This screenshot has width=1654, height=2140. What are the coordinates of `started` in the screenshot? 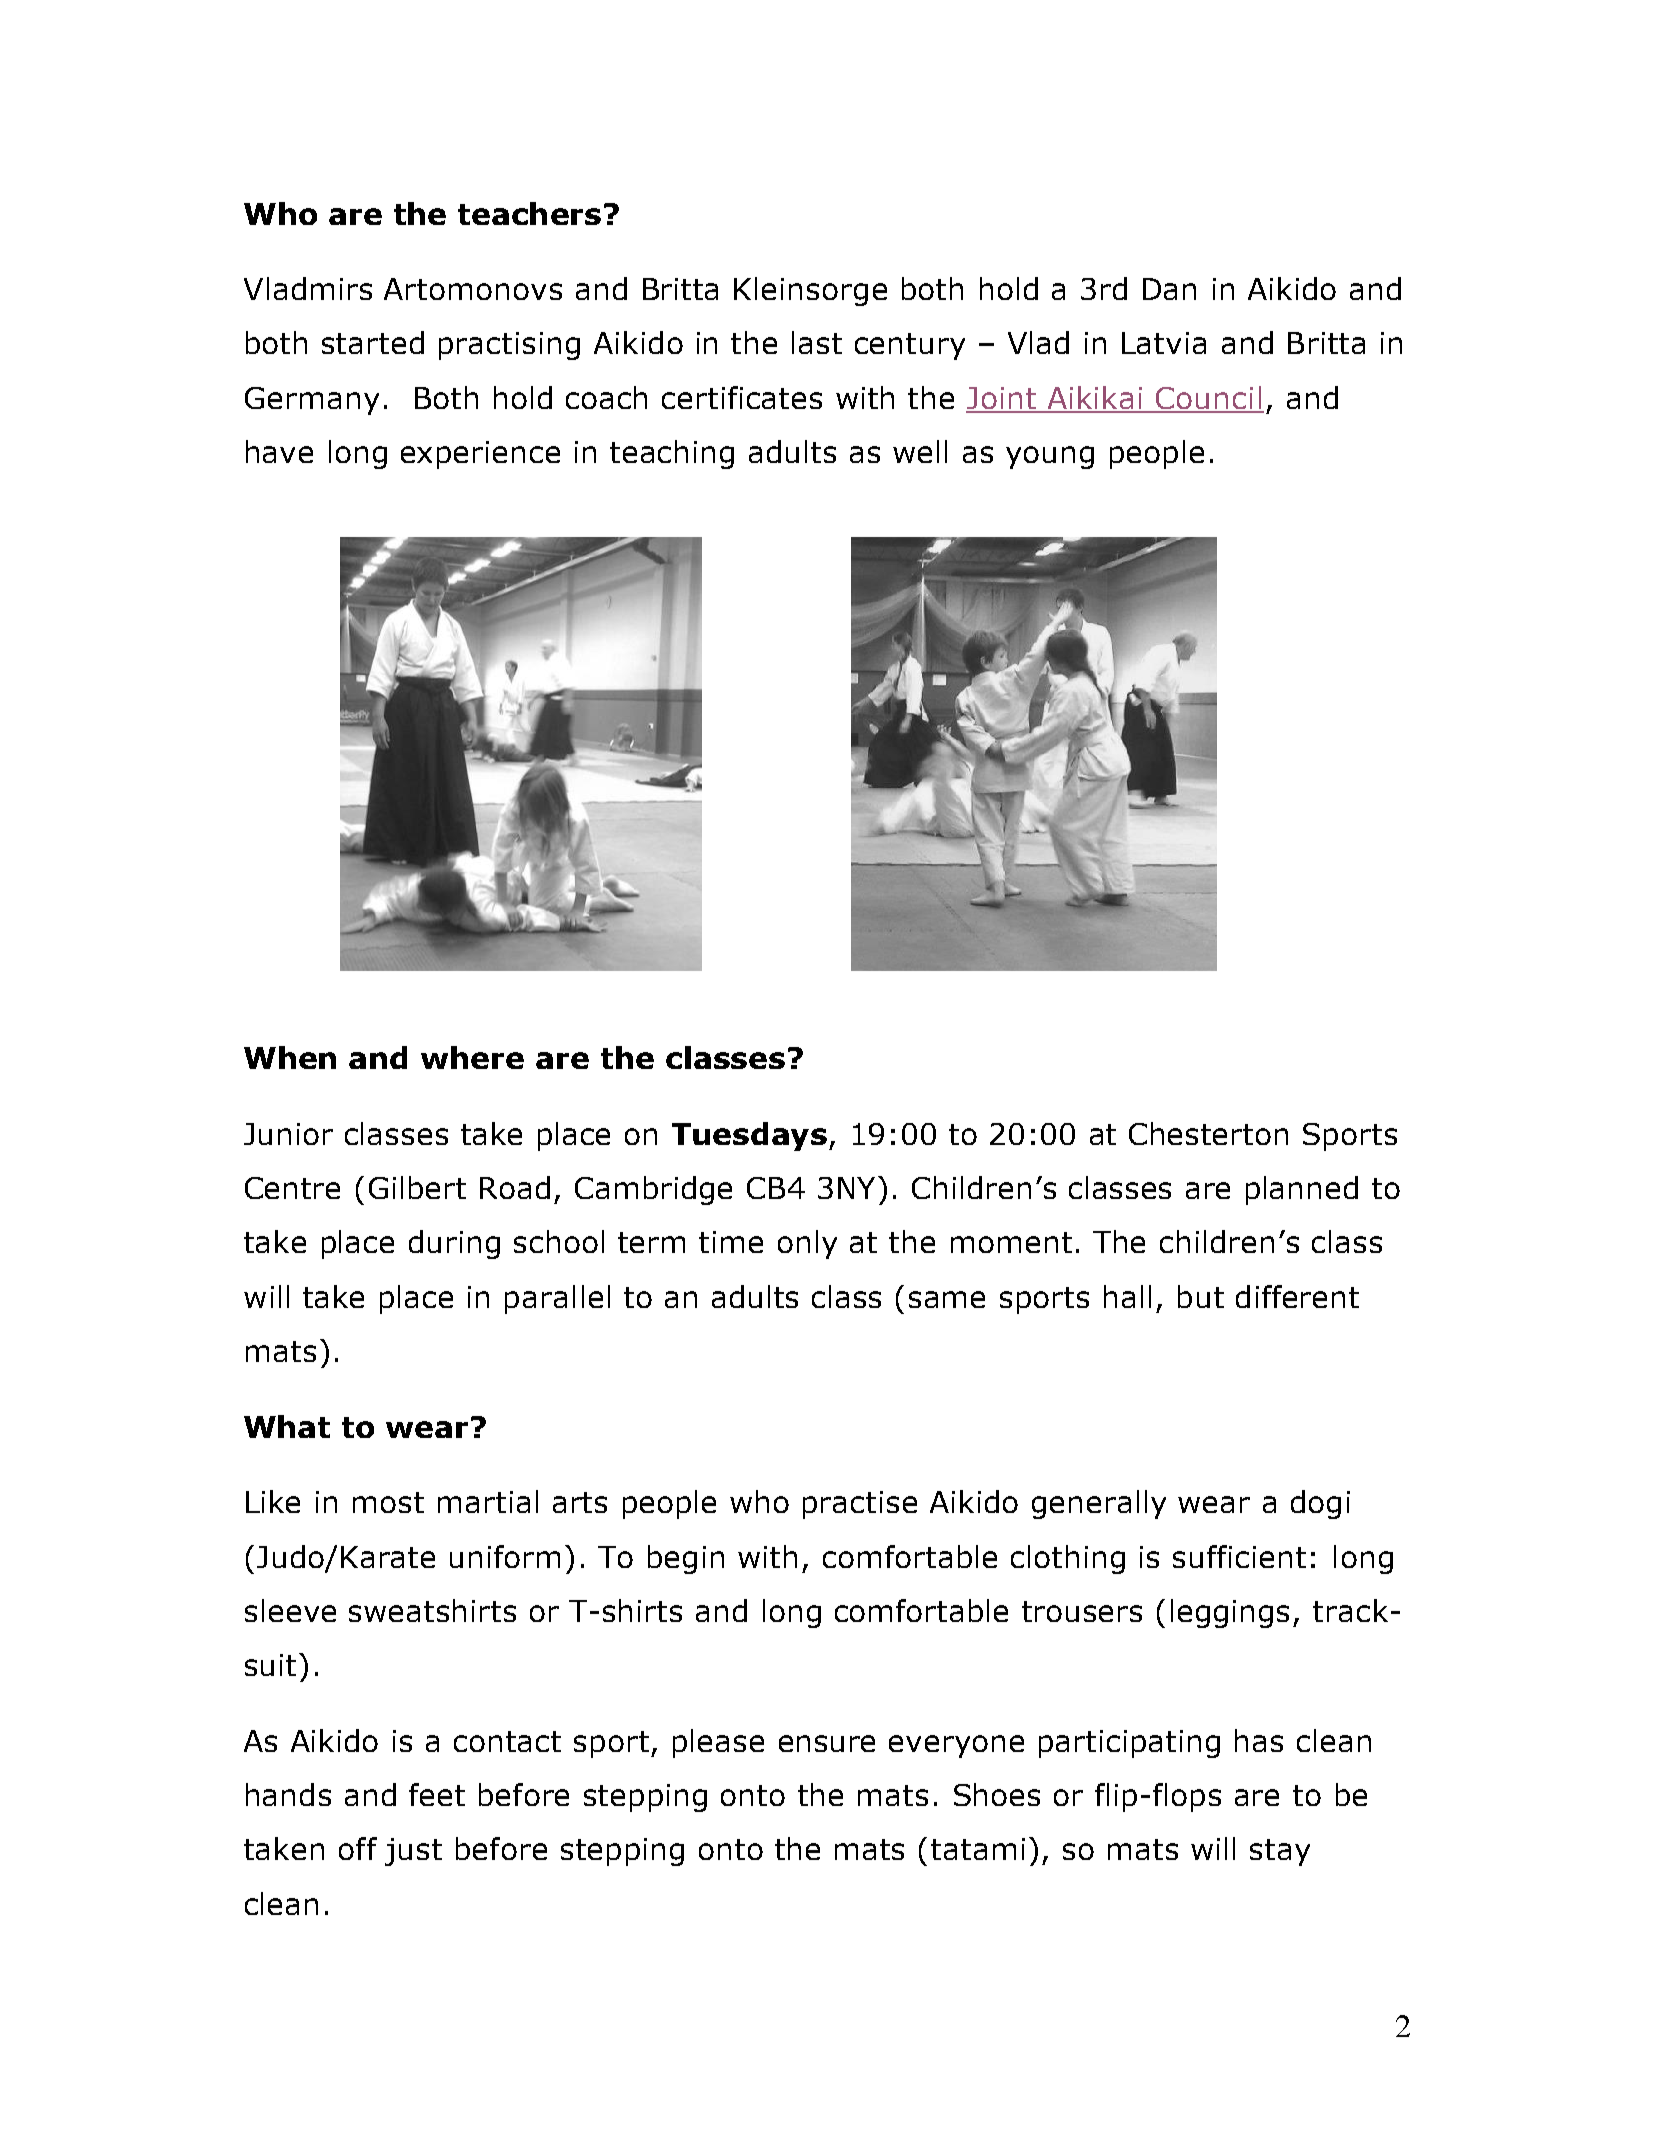 It's located at (373, 342).
